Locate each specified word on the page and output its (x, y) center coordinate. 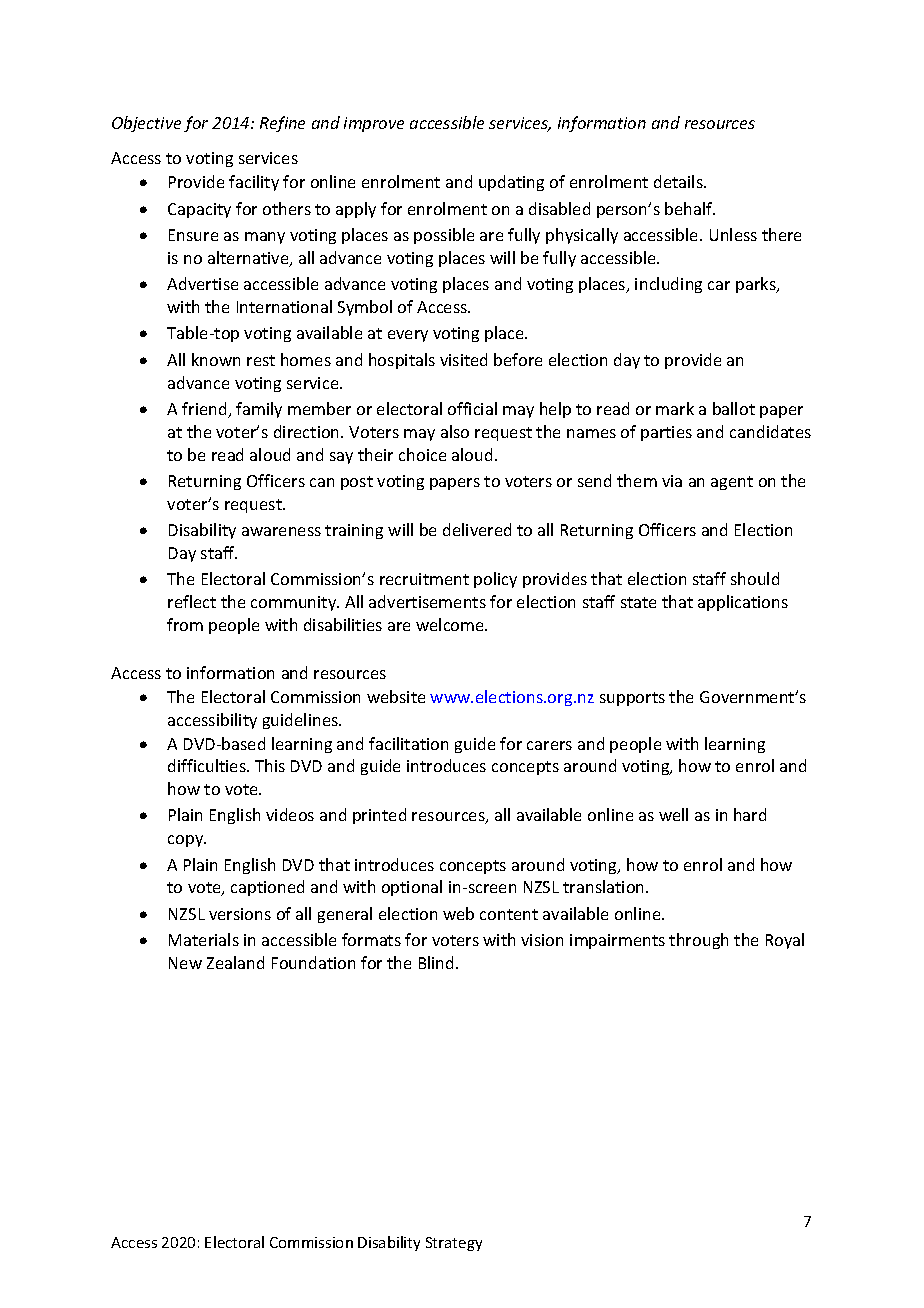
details (679, 181)
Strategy (454, 1244)
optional (412, 888)
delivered (477, 529)
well (673, 814)
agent (732, 483)
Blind (436, 962)
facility (254, 183)
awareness (281, 531)
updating (511, 183)
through (698, 941)
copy (187, 841)
